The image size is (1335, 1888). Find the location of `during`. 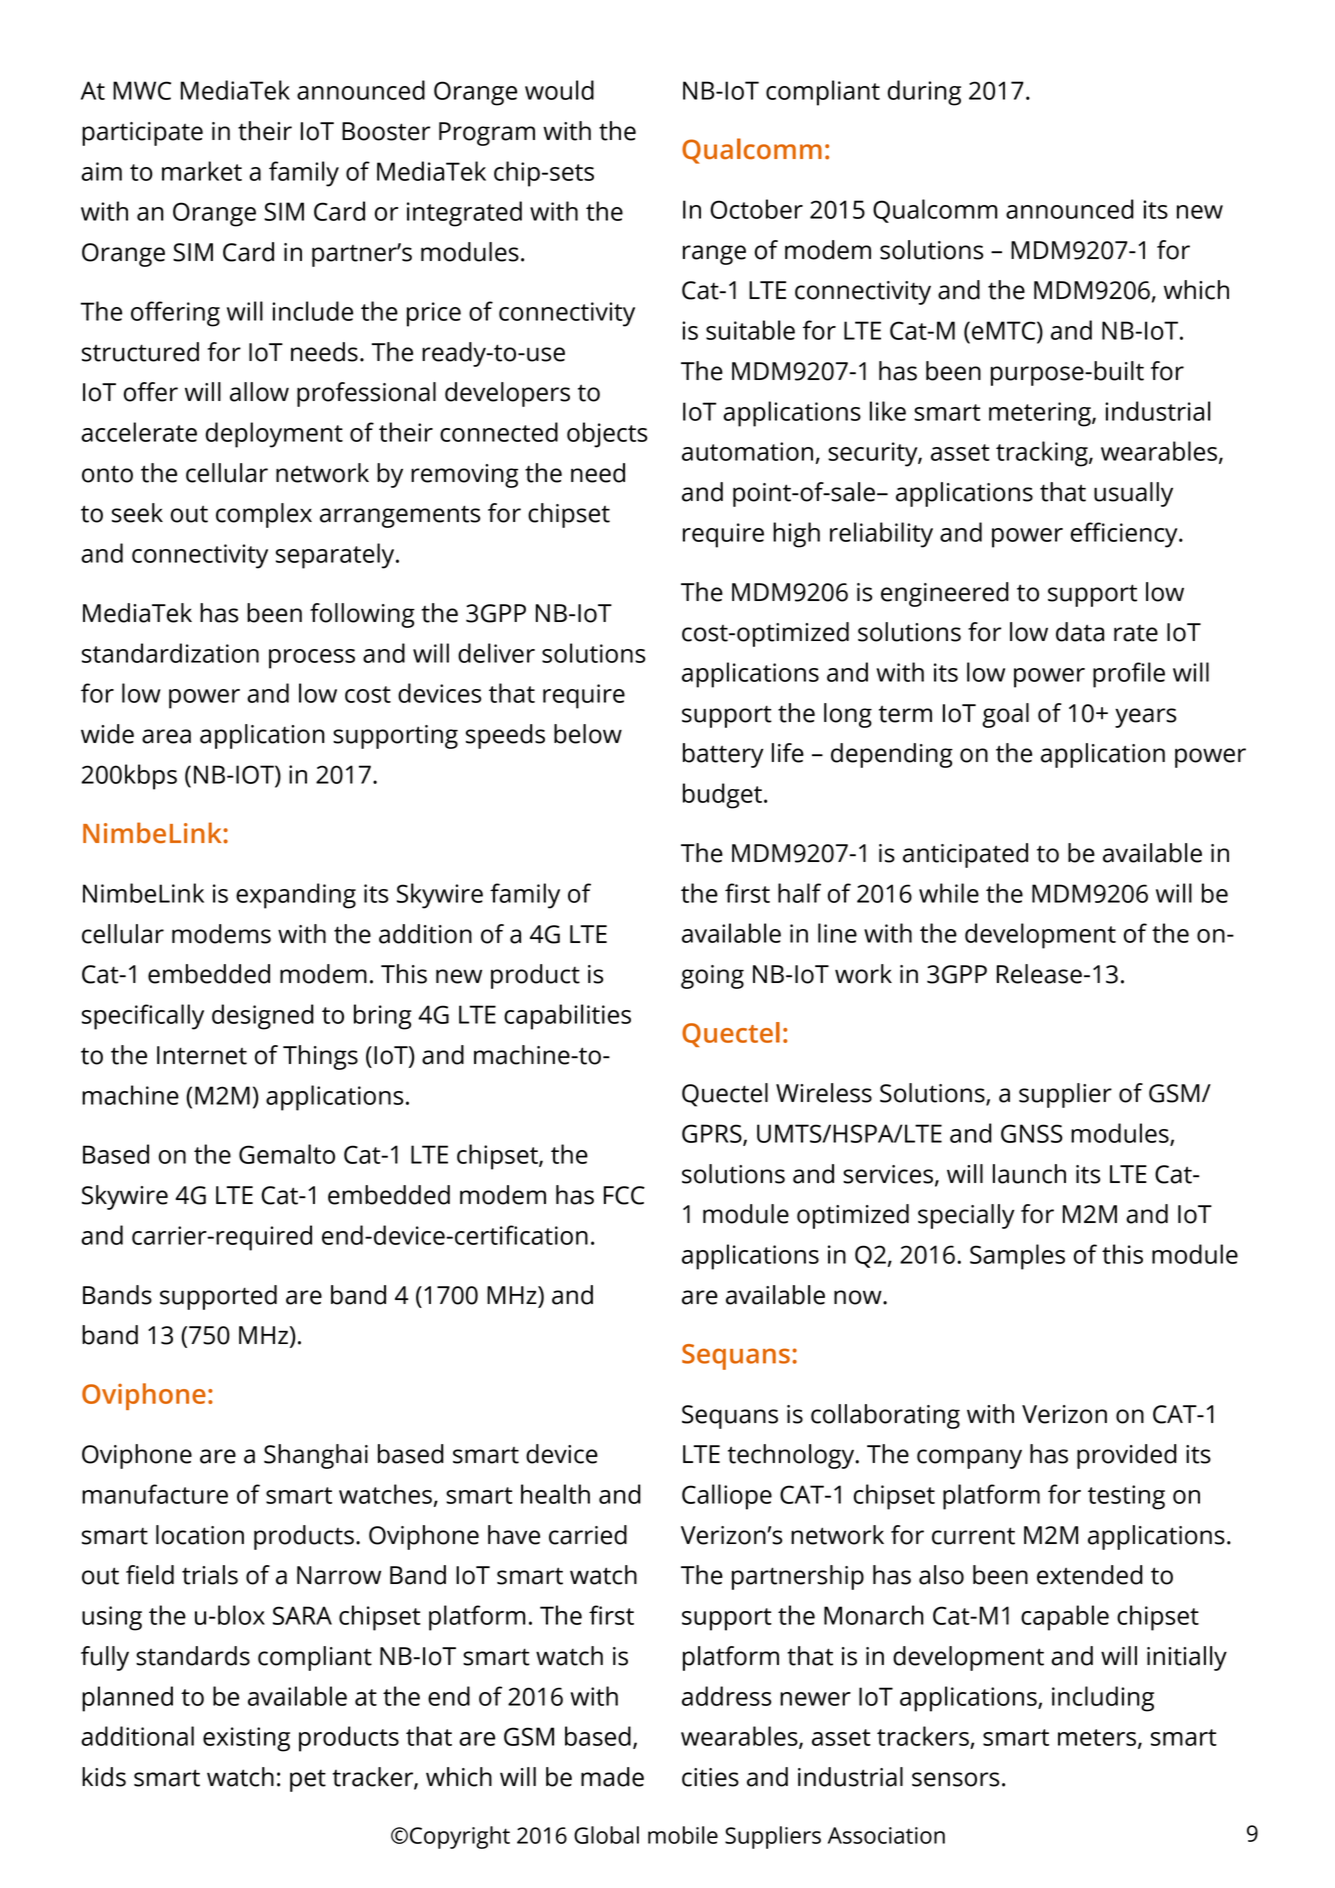

during is located at coordinates (924, 93).
